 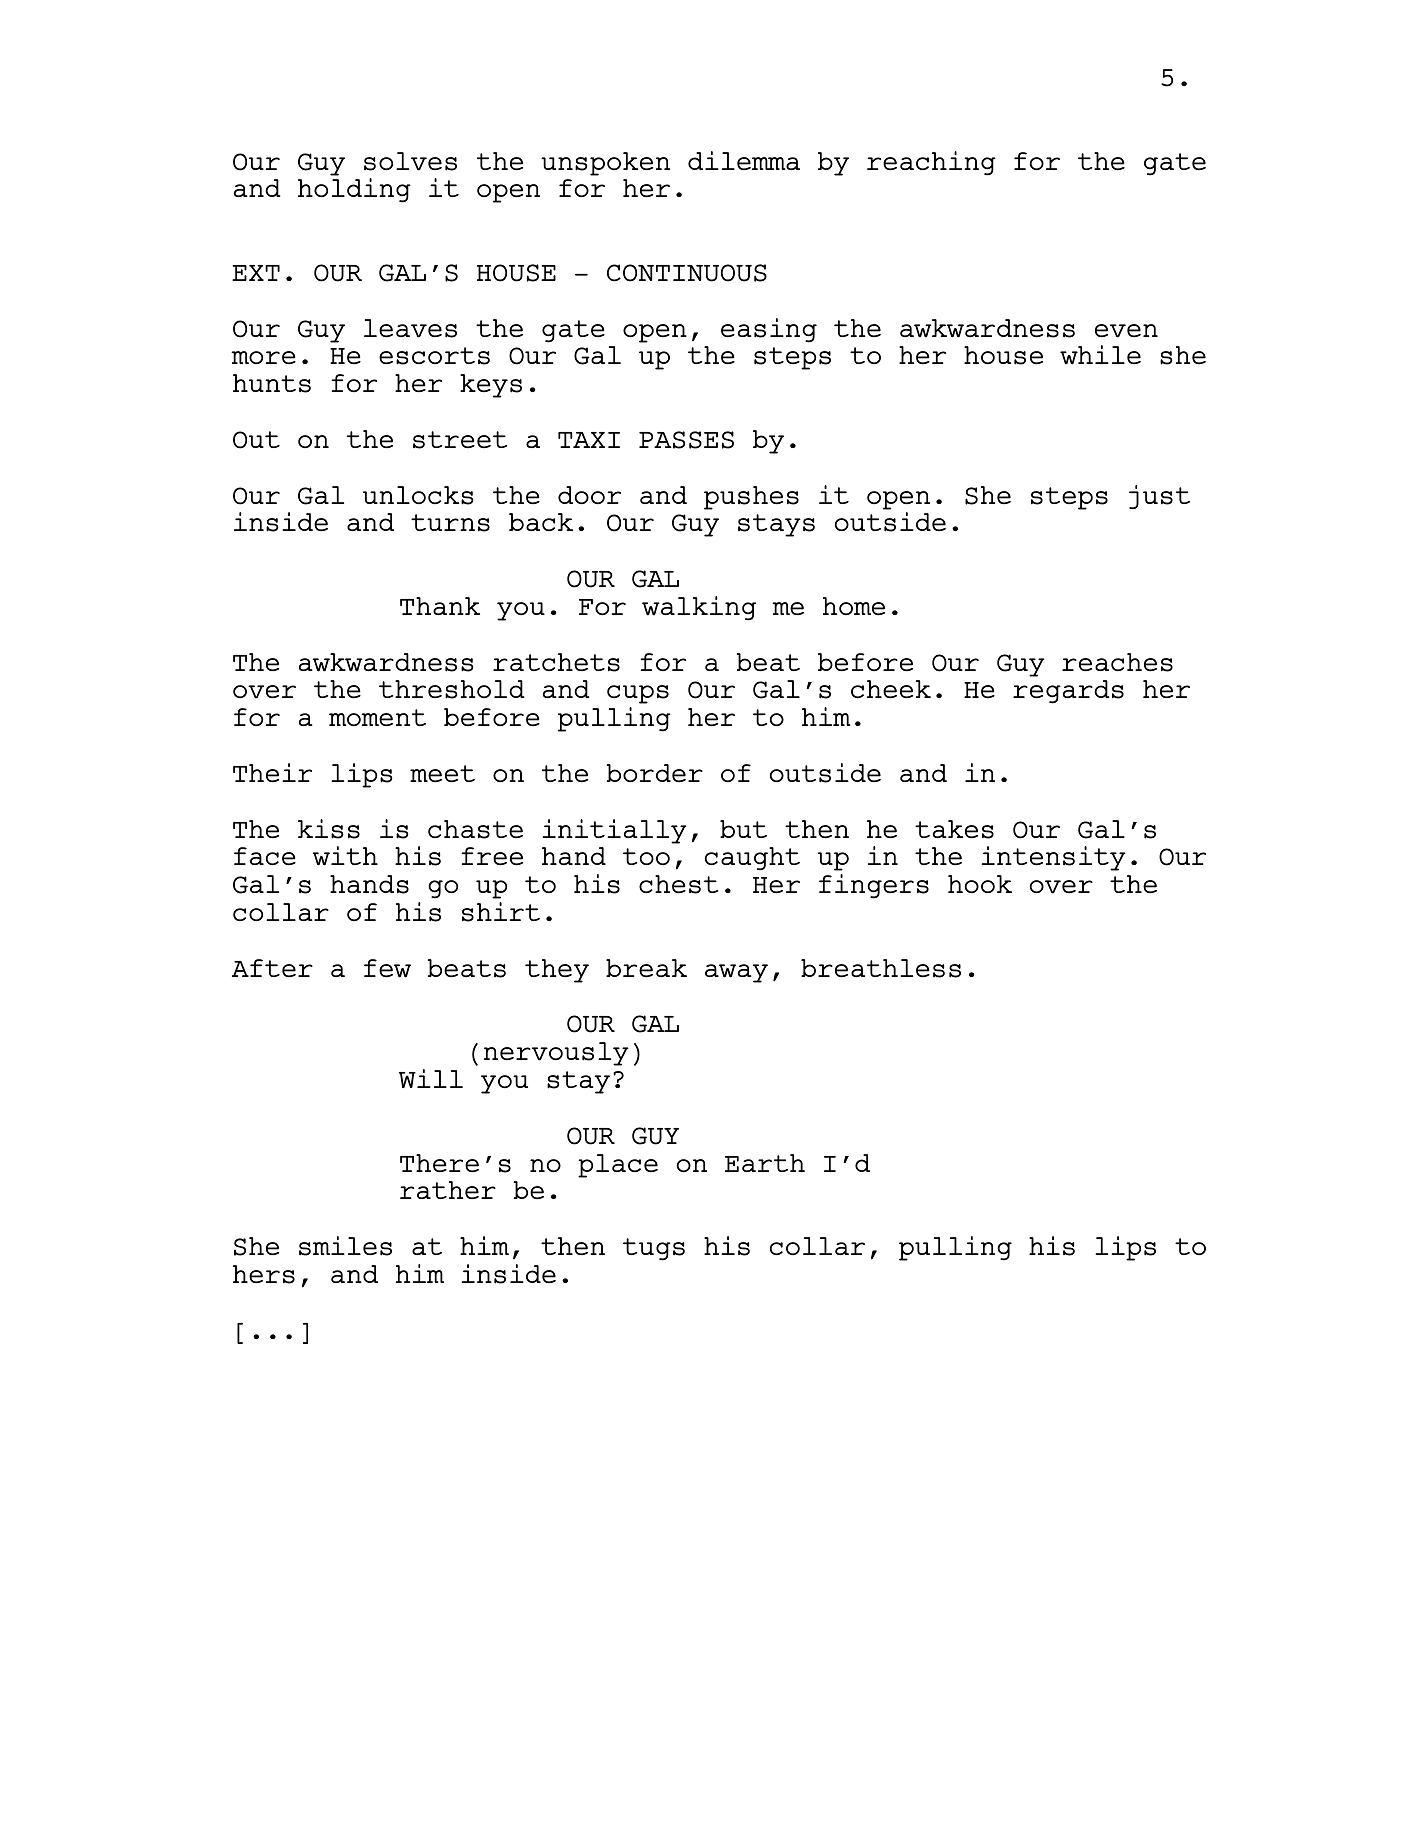 I want to click on reaching, so click(x=931, y=163).
